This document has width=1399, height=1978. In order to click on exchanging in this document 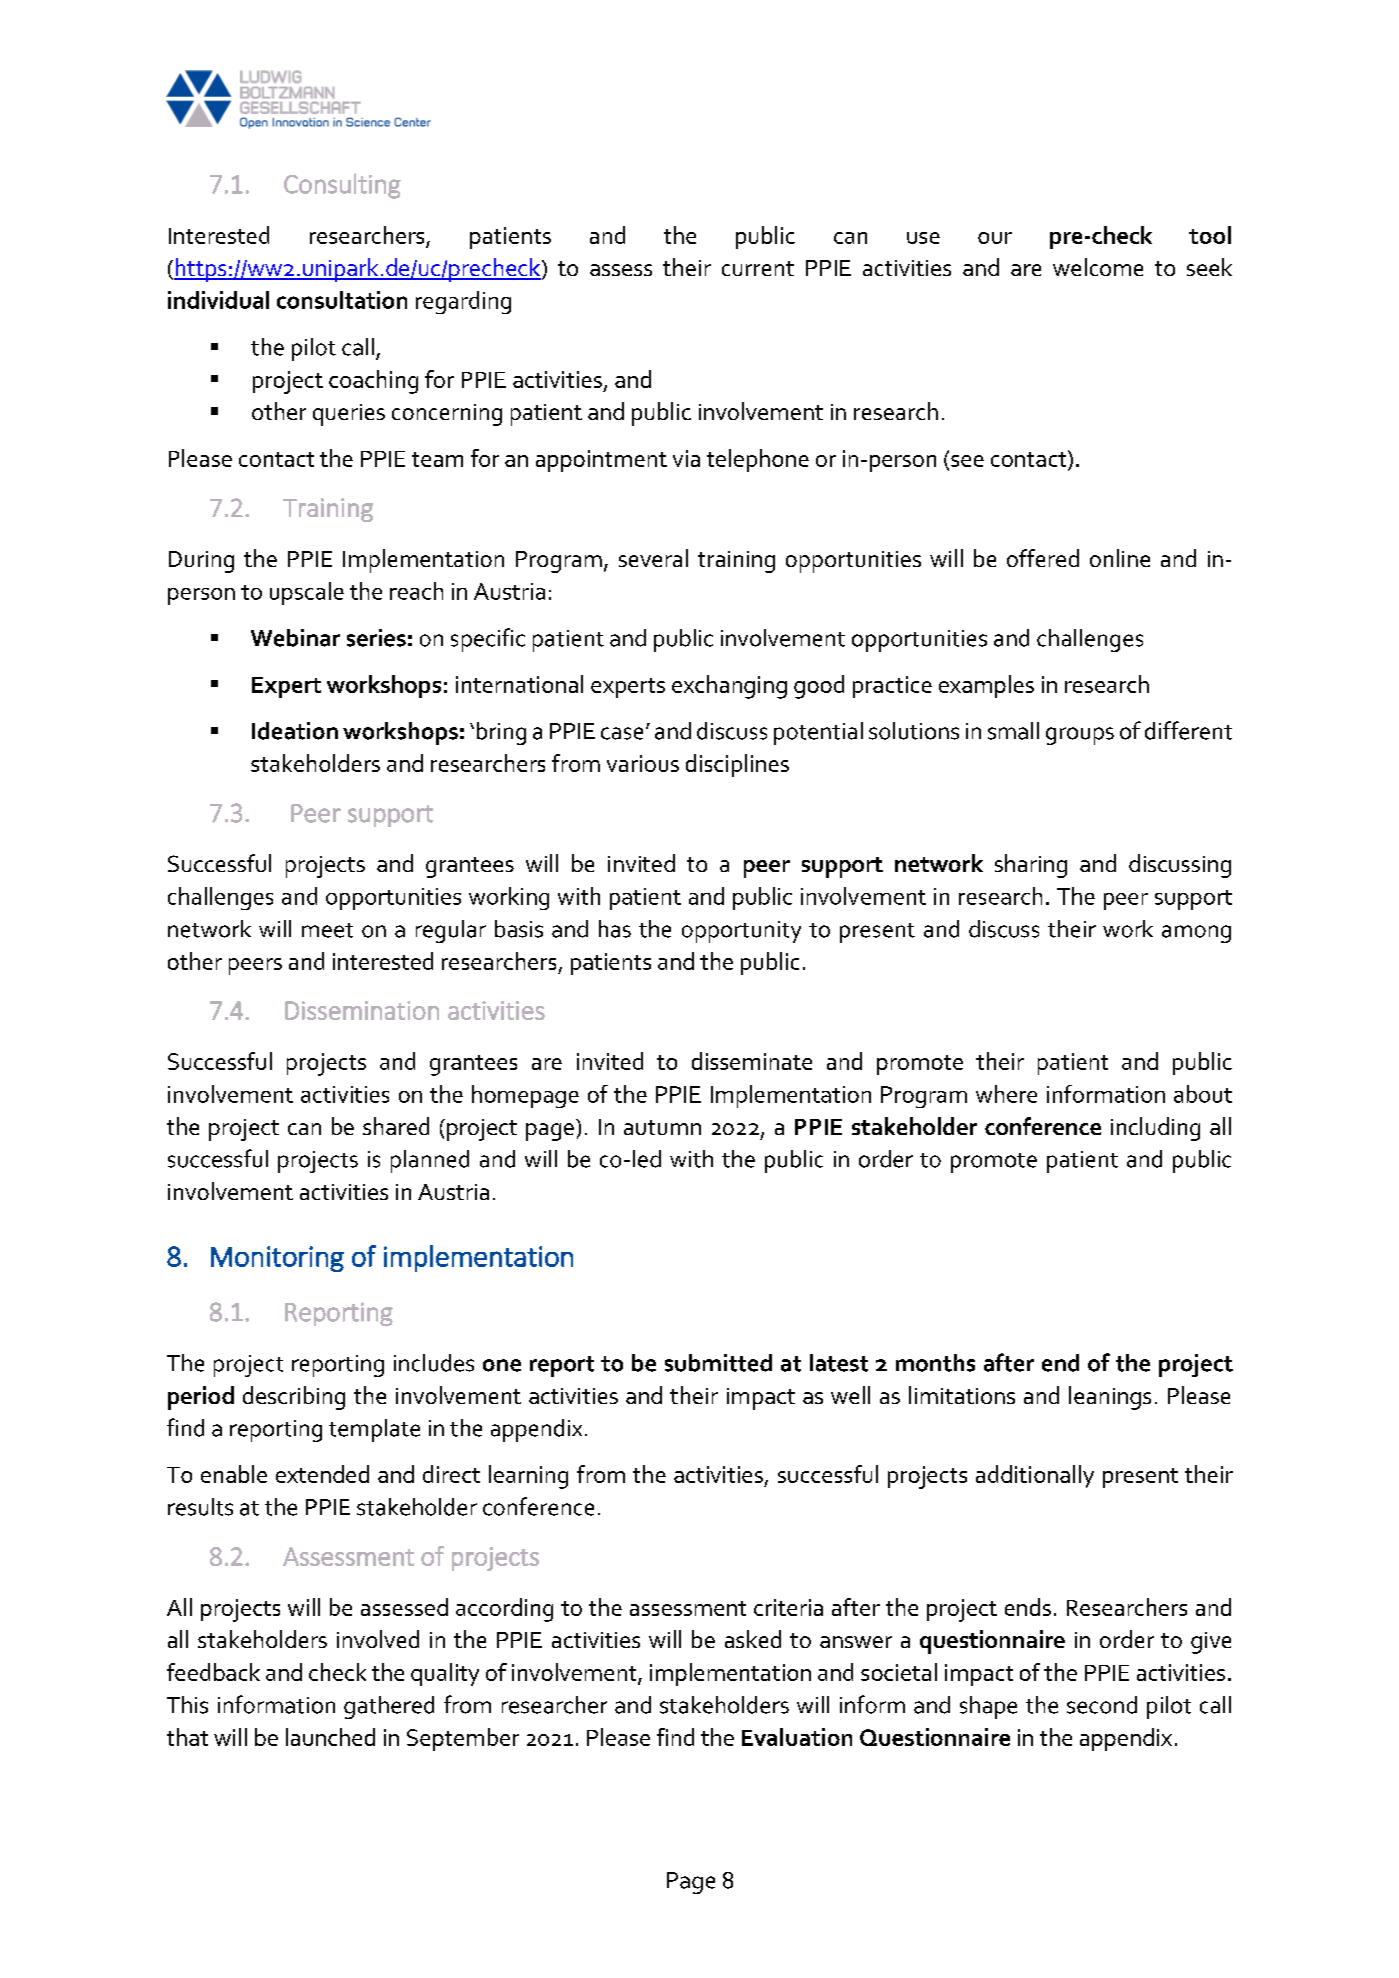, I will do `click(729, 687)`.
